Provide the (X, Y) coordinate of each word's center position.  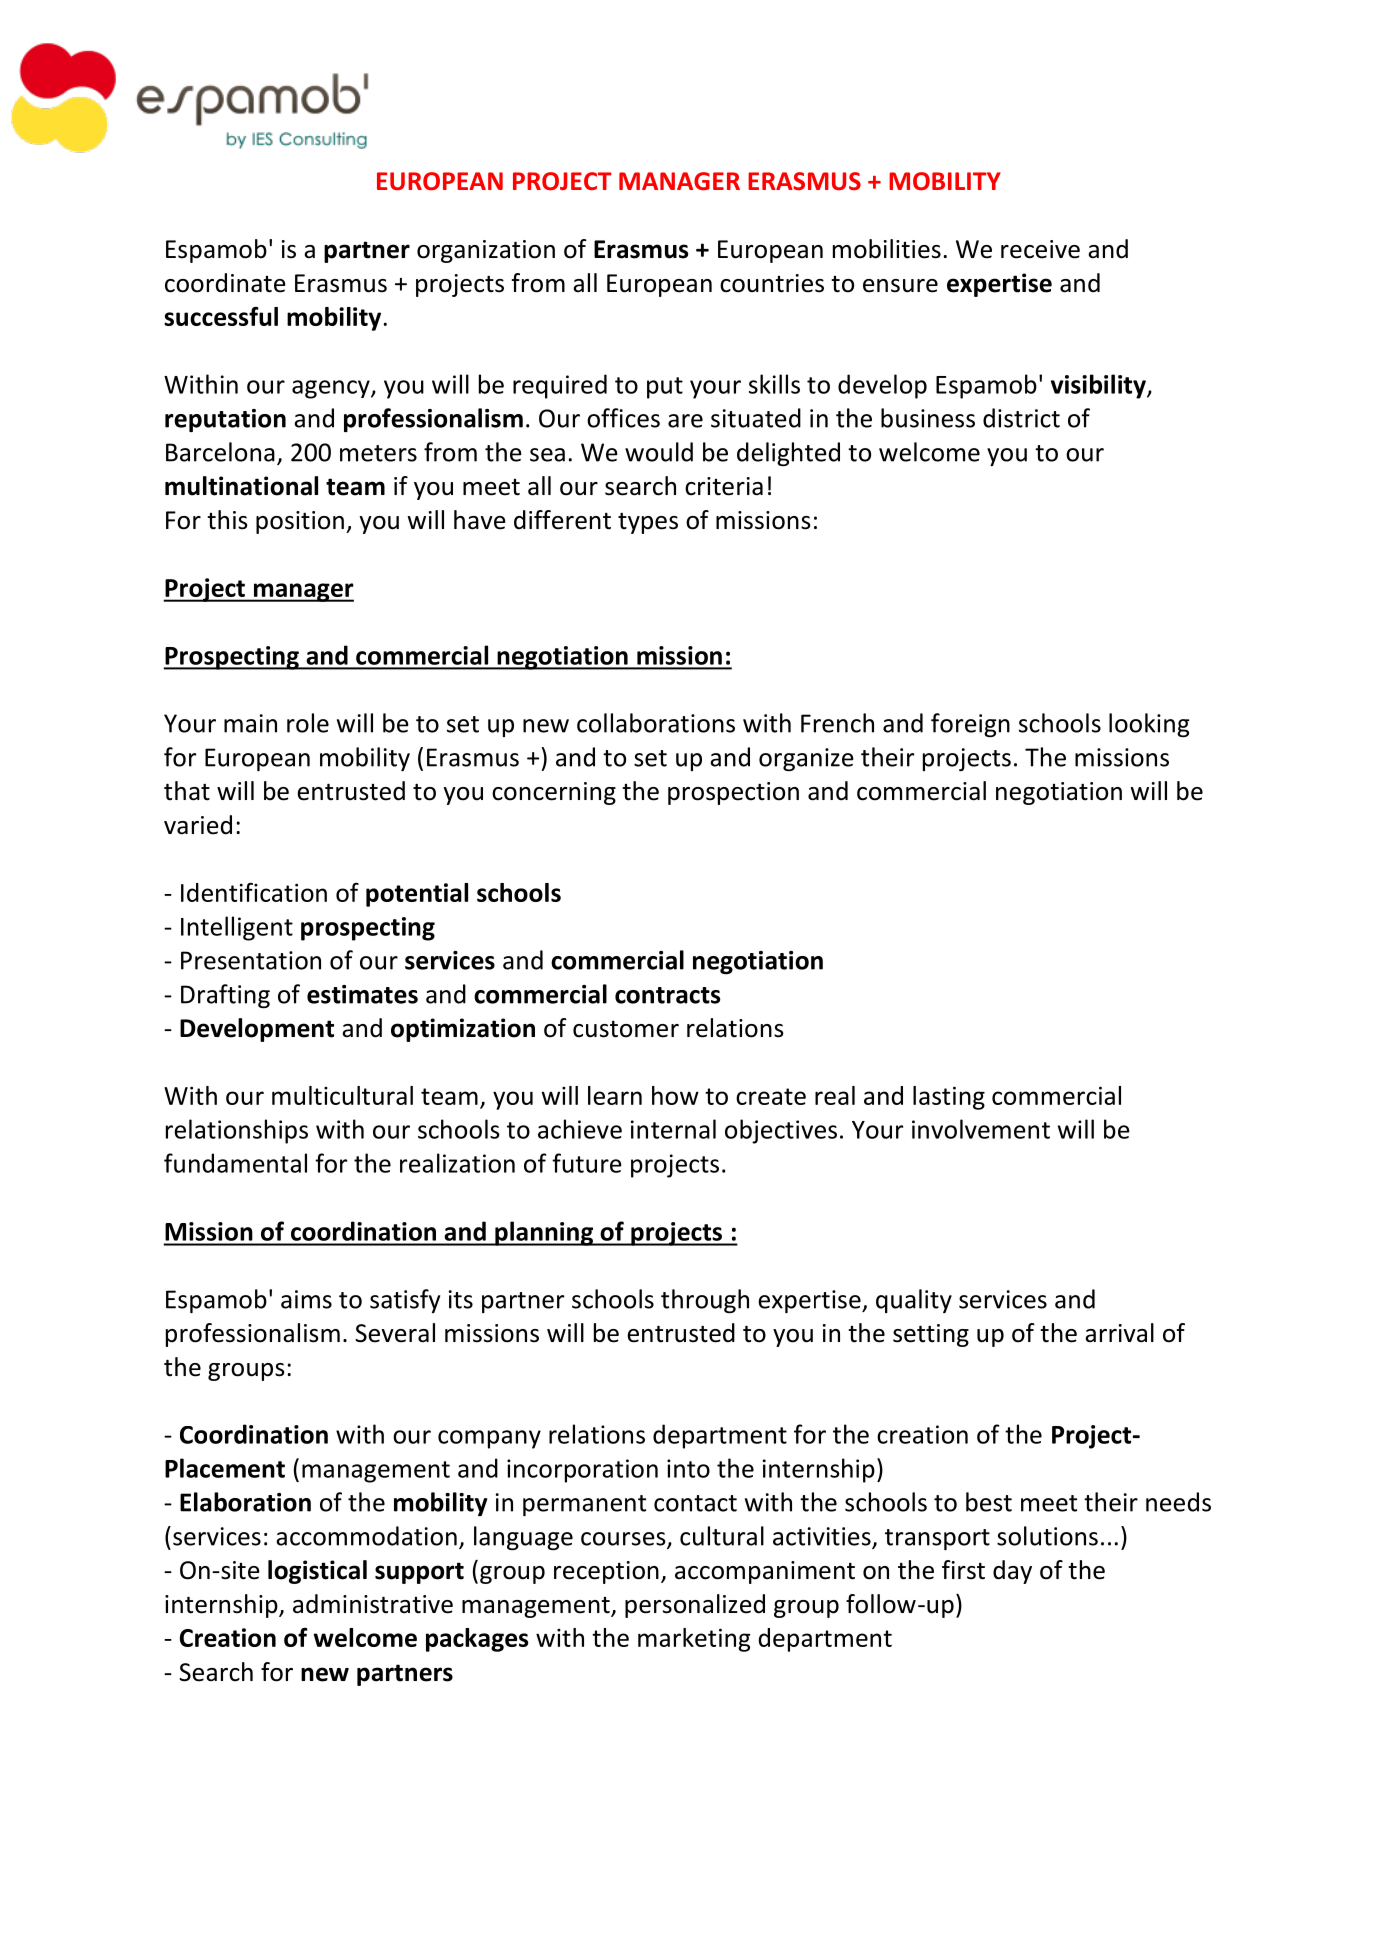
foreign (970, 725)
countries (772, 283)
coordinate (225, 283)
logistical (317, 1572)
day (1012, 1572)
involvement (981, 1129)
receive (1040, 249)
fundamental (235, 1163)
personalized (695, 1606)
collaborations (656, 723)
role (308, 723)
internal (673, 1129)
